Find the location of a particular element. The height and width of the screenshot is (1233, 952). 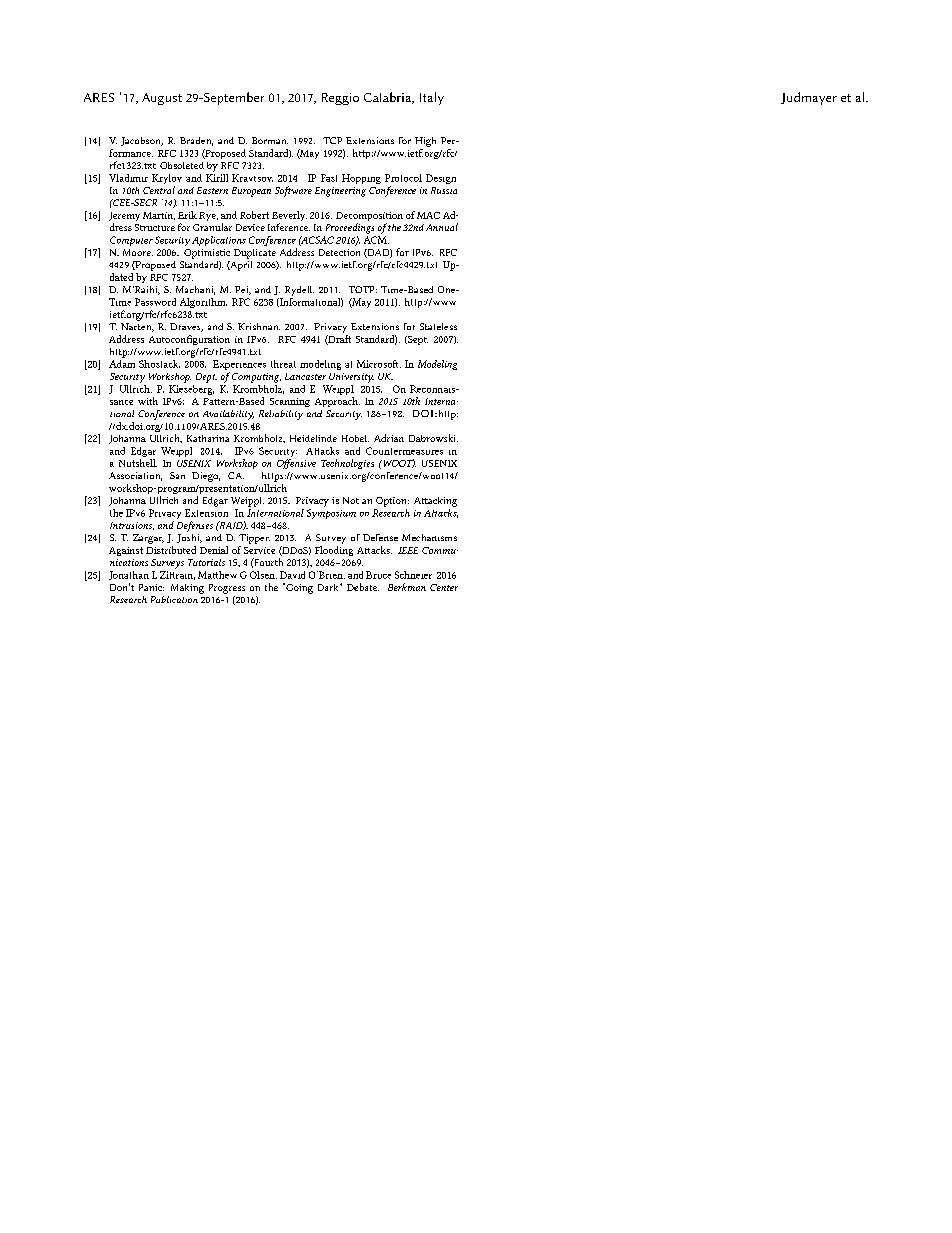

Martin is located at coordinates (159, 216).
